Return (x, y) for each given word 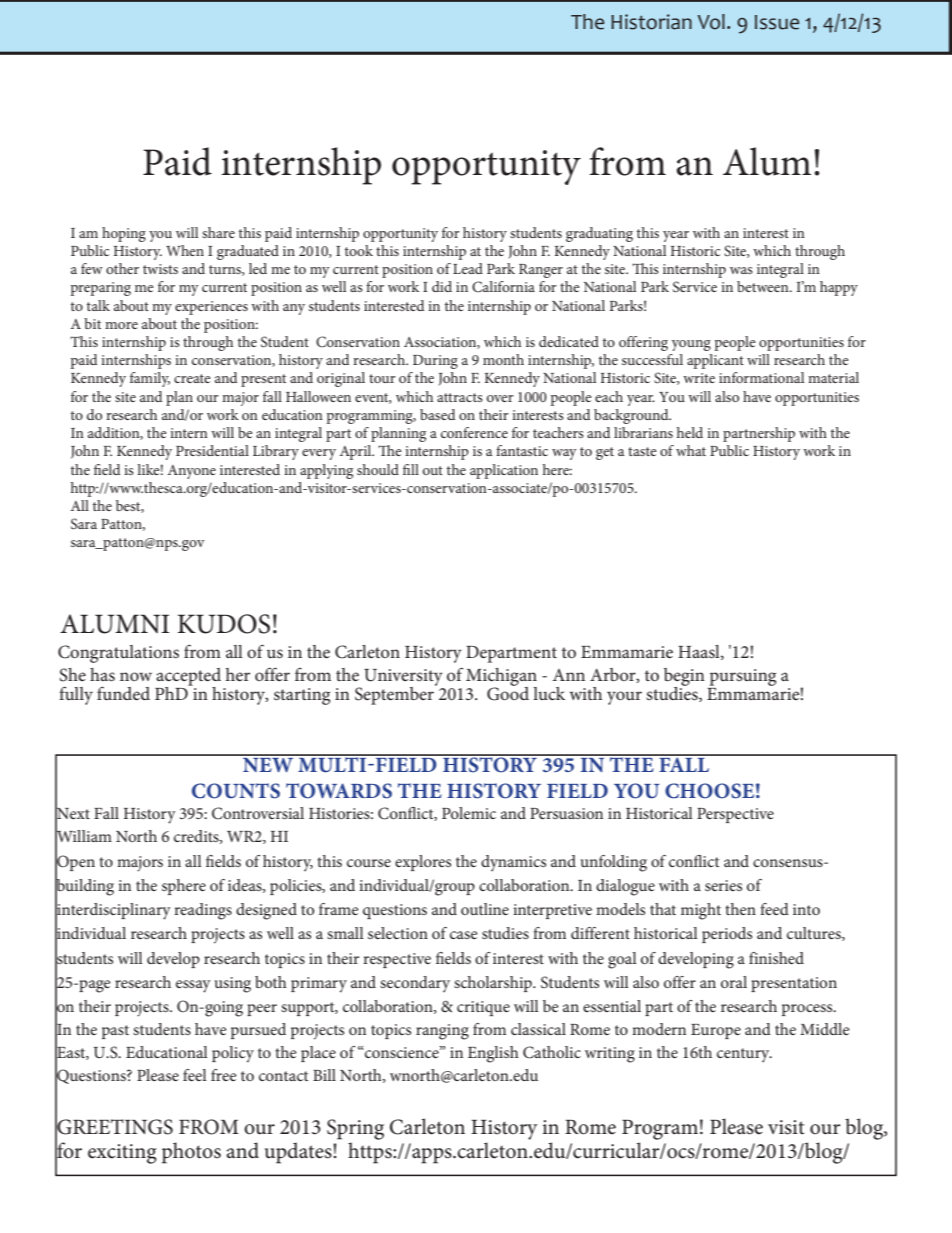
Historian (651, 22)
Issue (777, 22)
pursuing (743, 677)
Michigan (501, 678)
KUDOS (224, 624)
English (493, 1054)
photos (191, 1153)
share (218, 232)
